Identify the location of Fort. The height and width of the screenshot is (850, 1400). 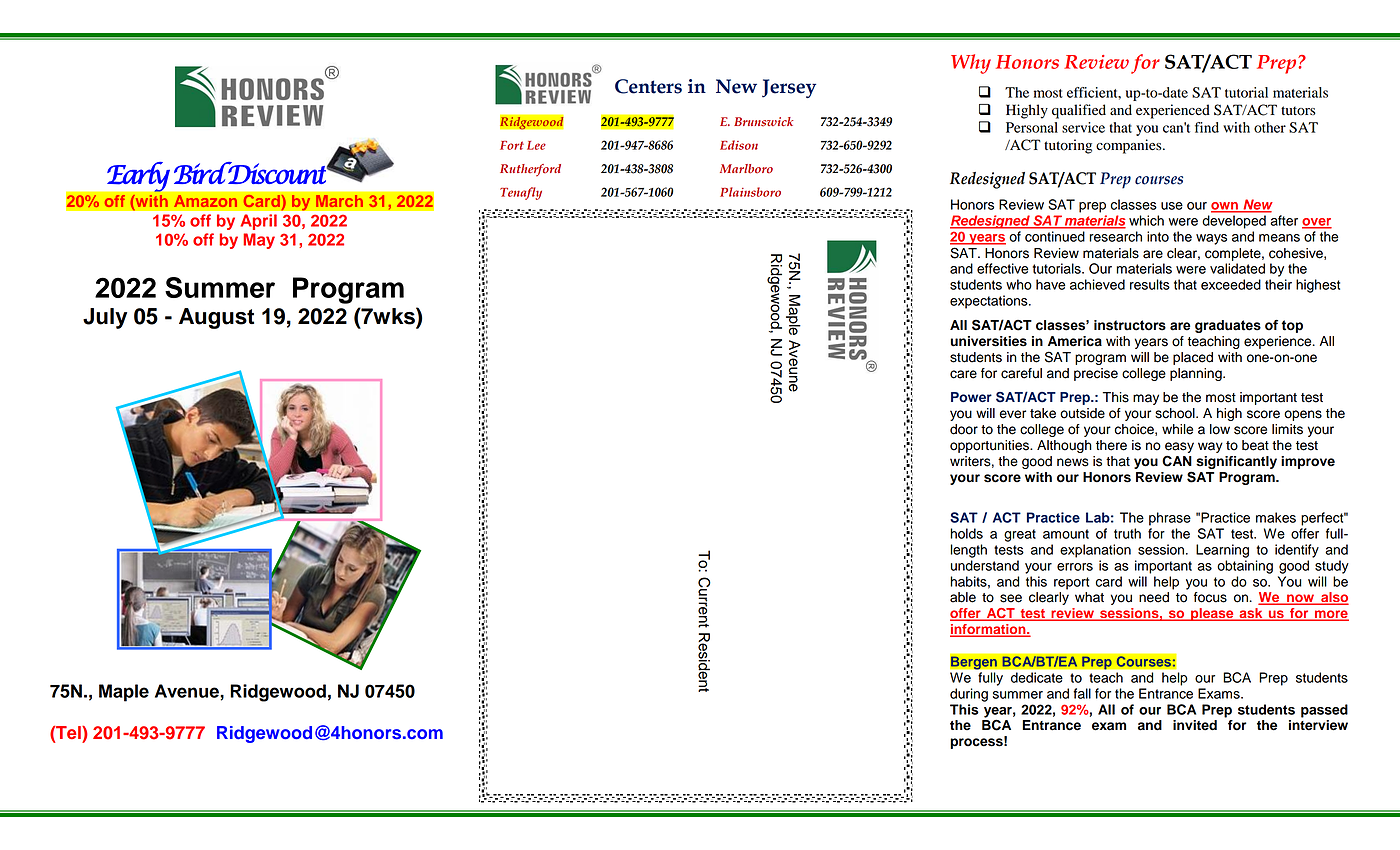
(512, 145).
